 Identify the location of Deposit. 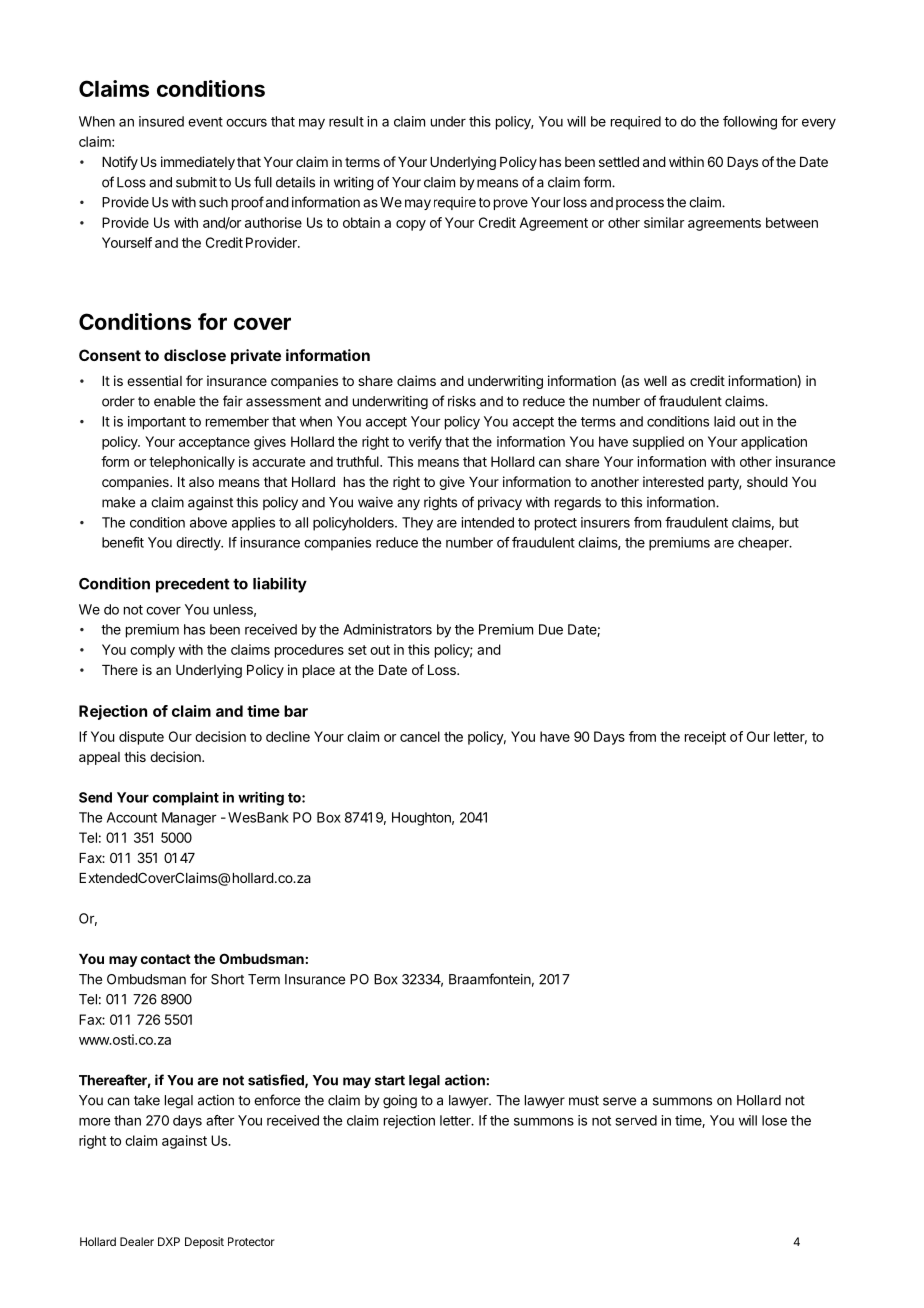
(204, 1243).
